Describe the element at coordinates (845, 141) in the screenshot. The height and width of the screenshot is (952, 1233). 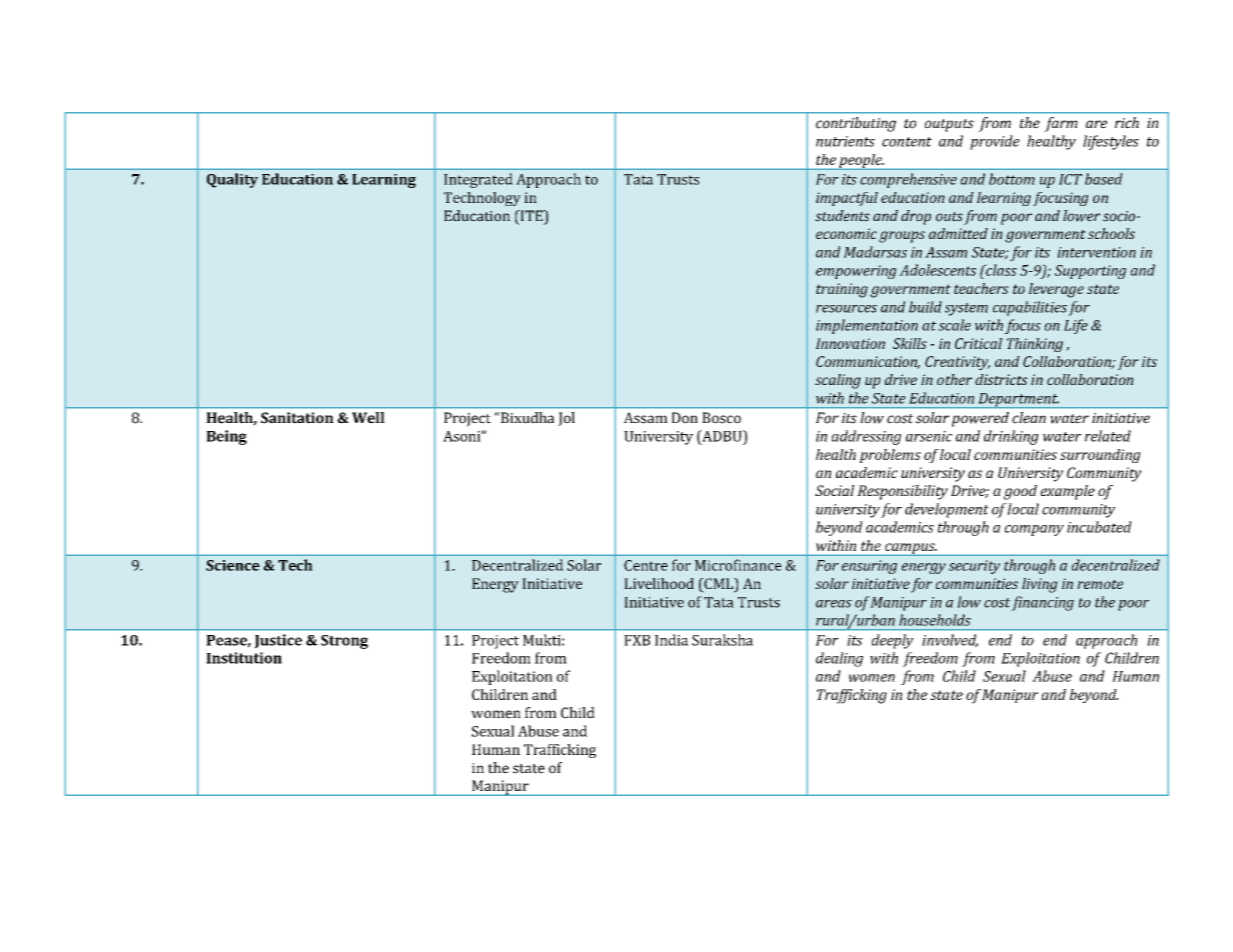
I see `nutrients` at that location.
